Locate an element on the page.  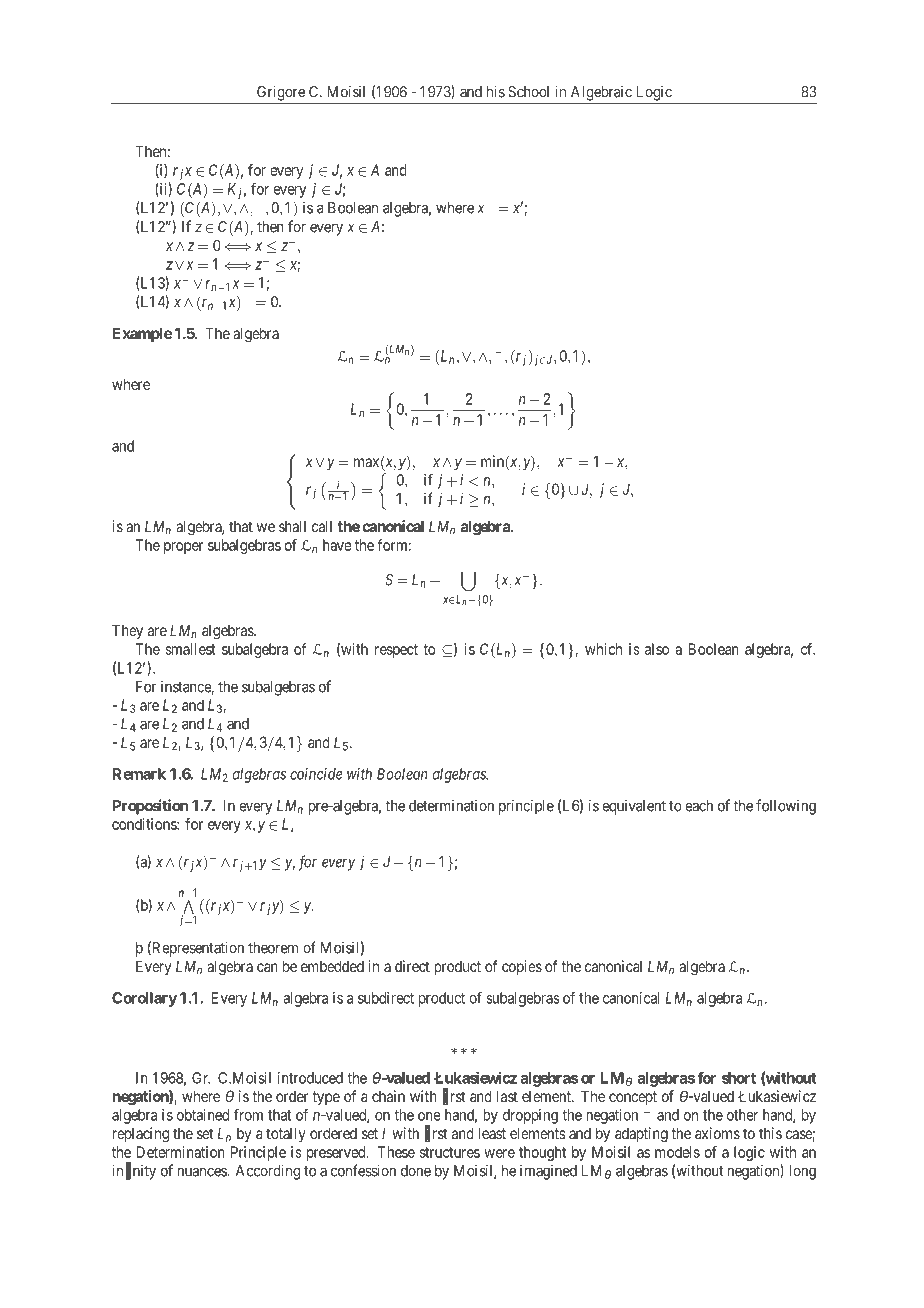
obtained is located at coordinates (203, 1115).
